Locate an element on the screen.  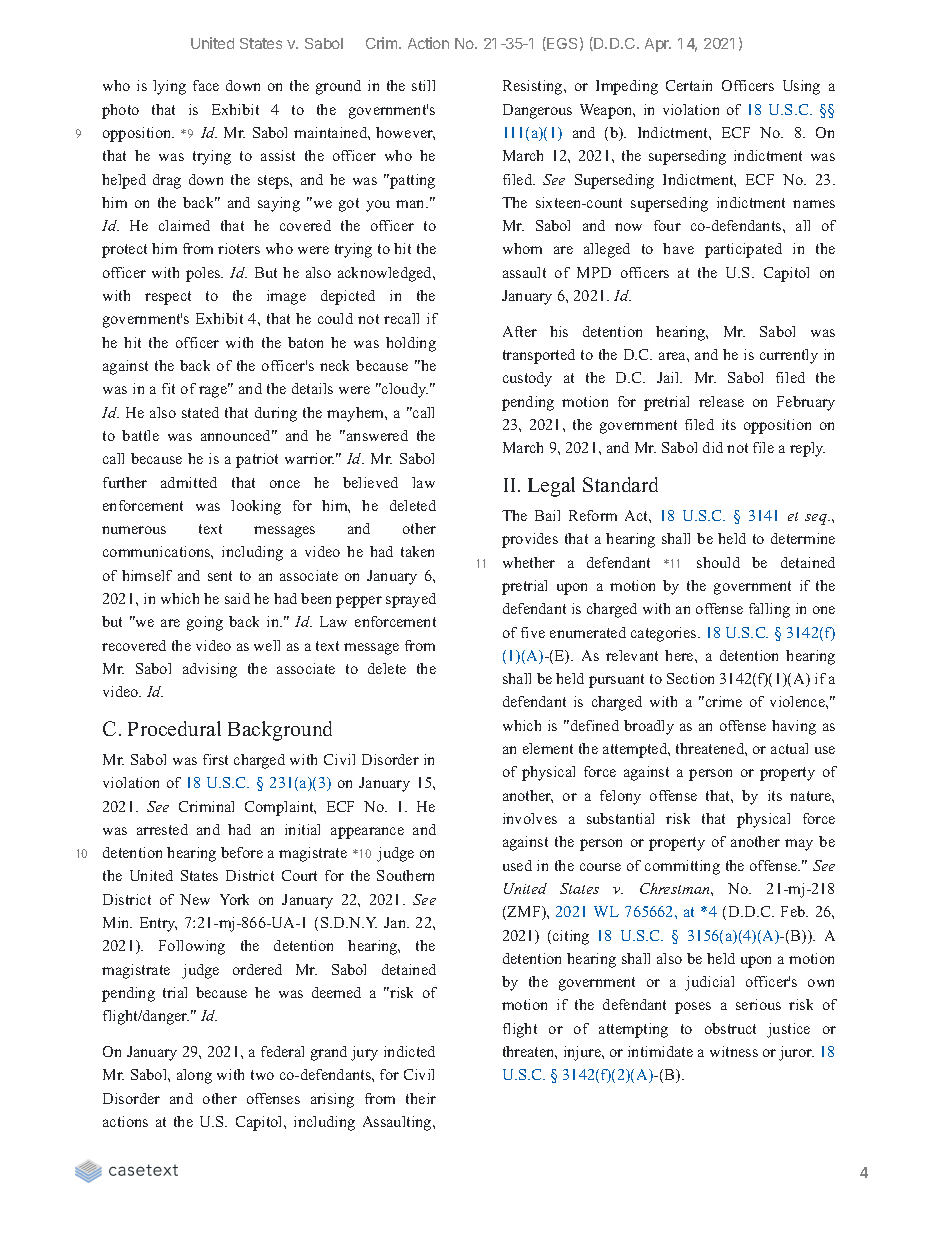
custody is located at coordinates (527, 379).
